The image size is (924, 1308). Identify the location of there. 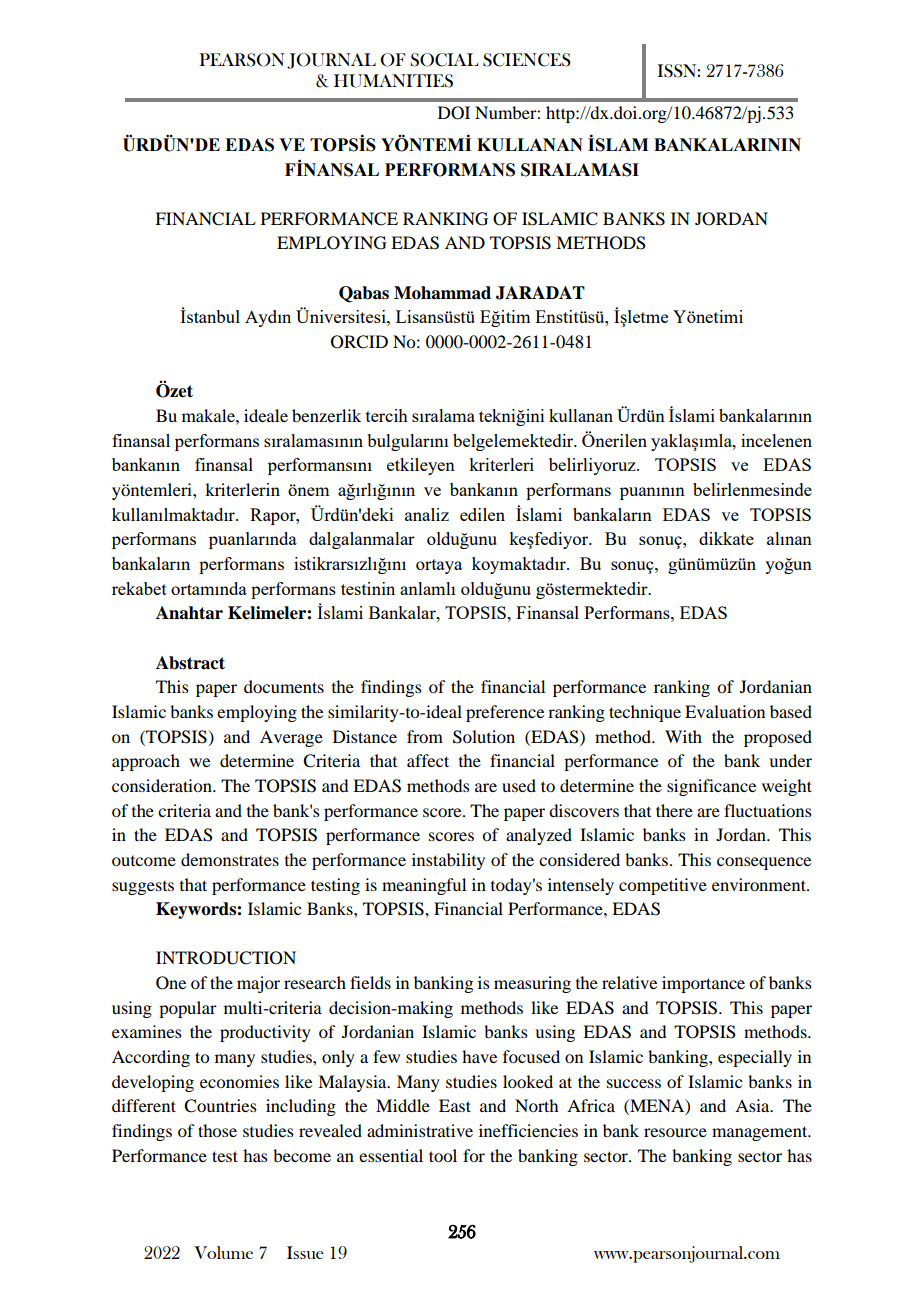
(674, 810).
